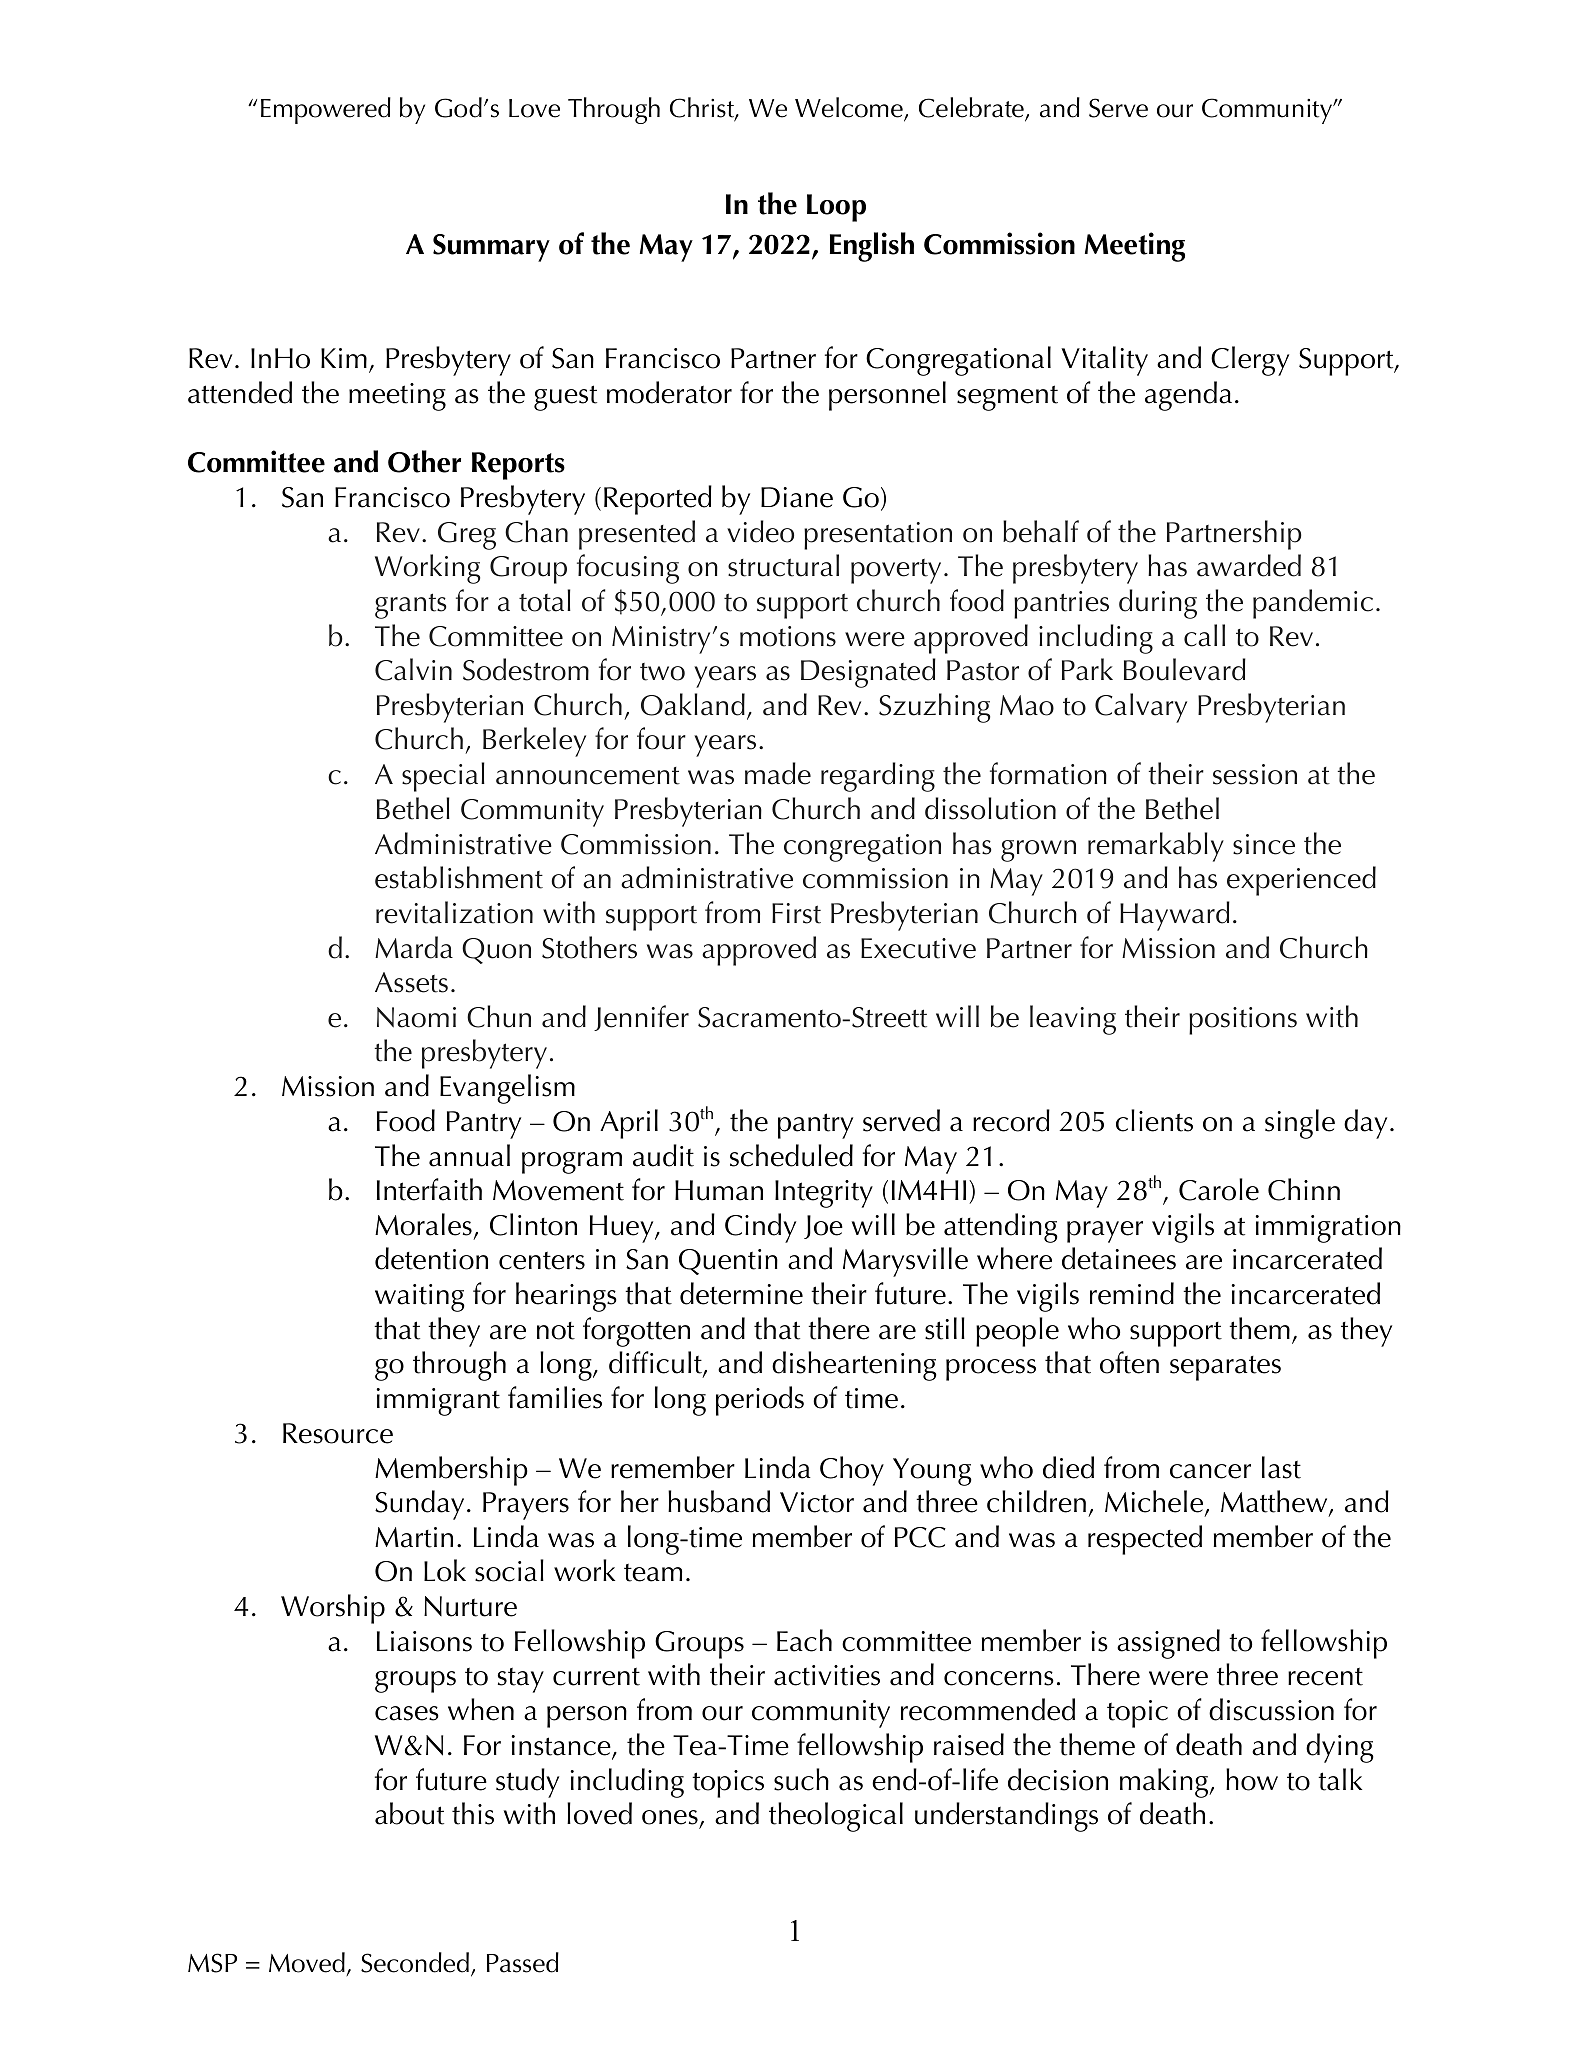 The height and width of the screenshot is (2059, 1591). What do you see at coordinates (972, 109) in the screenshot?
I see `Celebrate` at bounding box center [972, 109].
